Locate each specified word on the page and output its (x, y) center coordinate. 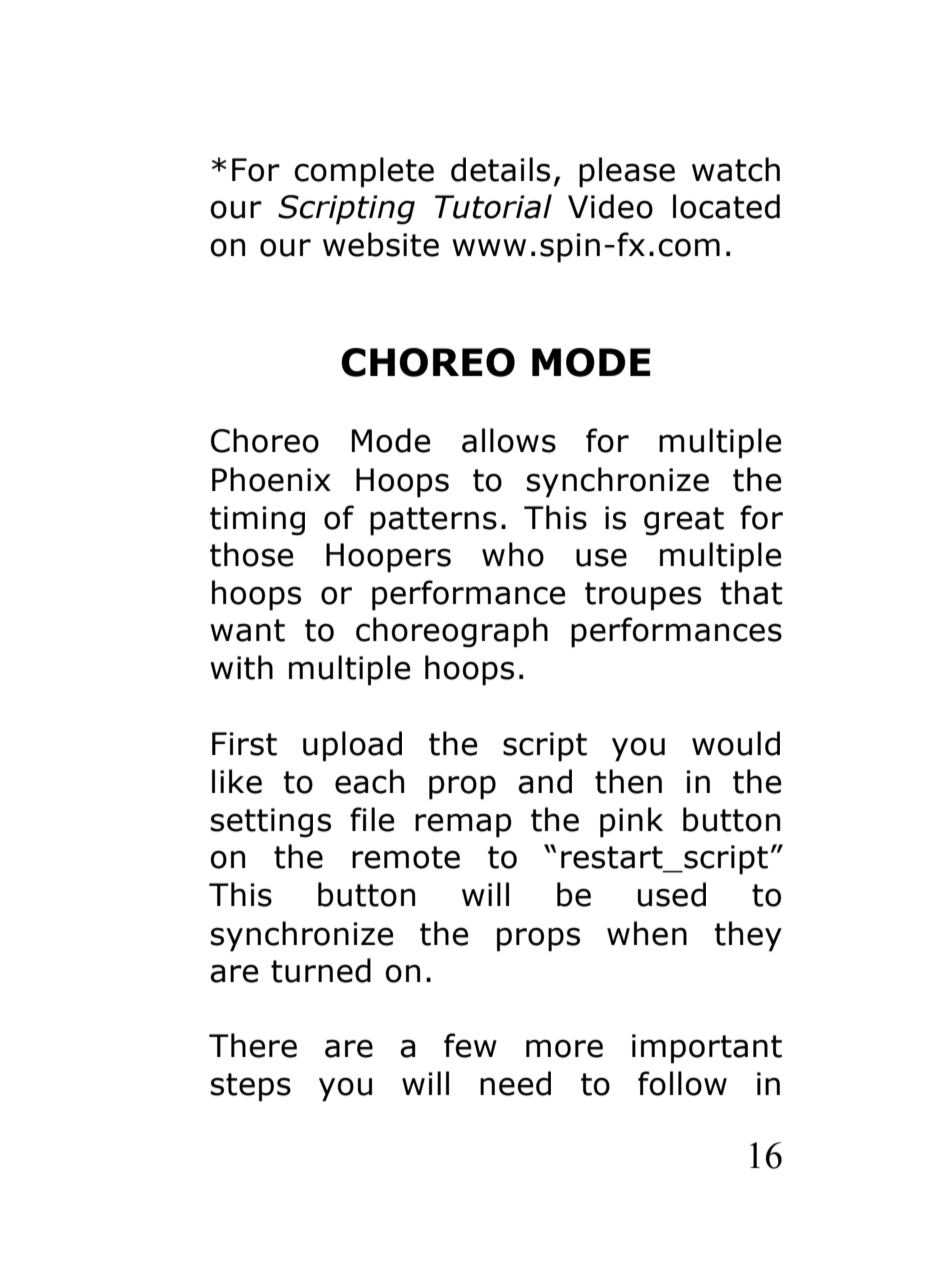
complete (364, 172)
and (545, 781)
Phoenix (271, 479)
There (253, 1045)
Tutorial (493, 206)
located (726, 206)
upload (352, 746)
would (736, 743)
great (684, 521)
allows (509, 440)
